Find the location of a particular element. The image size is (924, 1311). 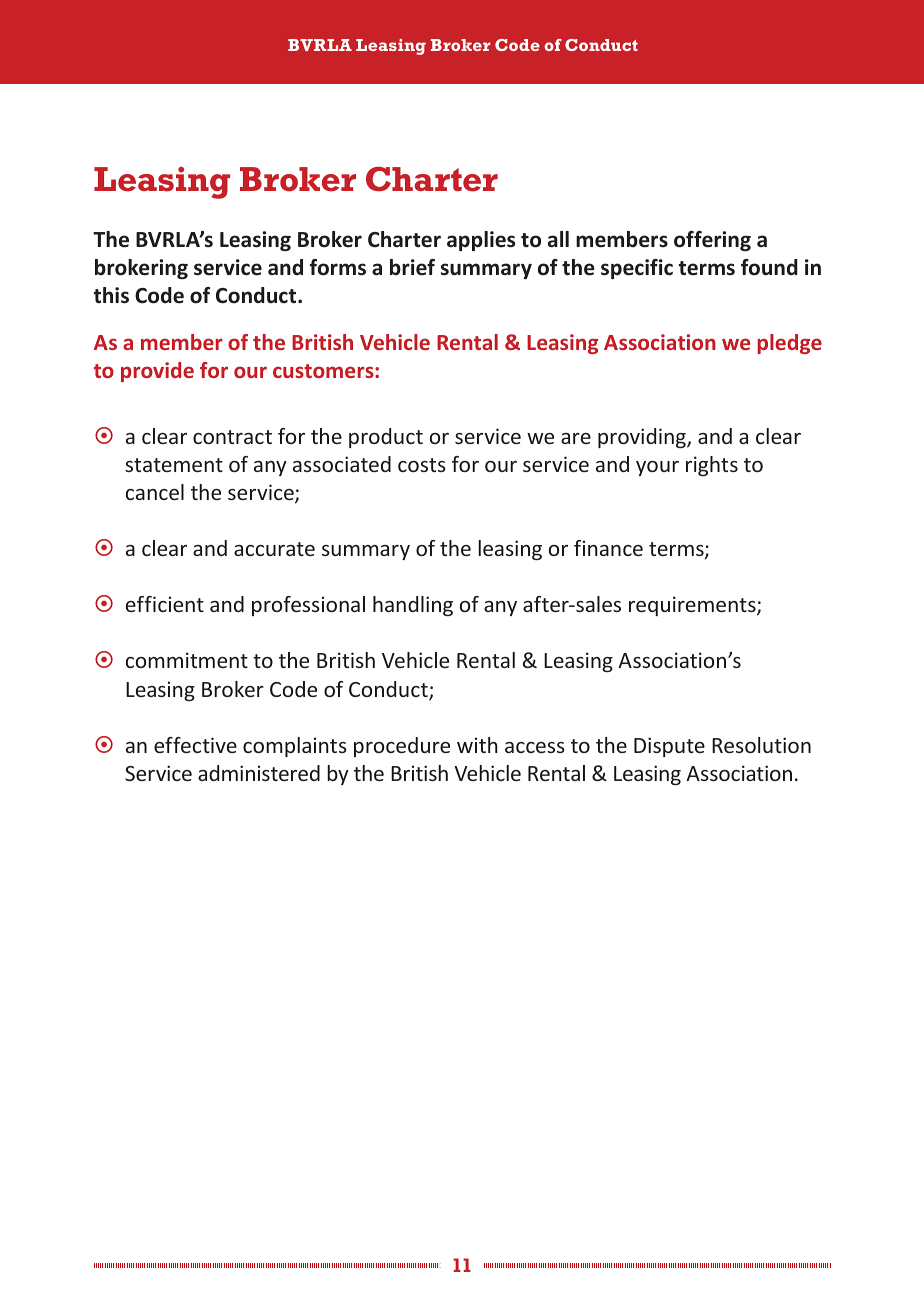

with is located at coordinates (477, 745).
